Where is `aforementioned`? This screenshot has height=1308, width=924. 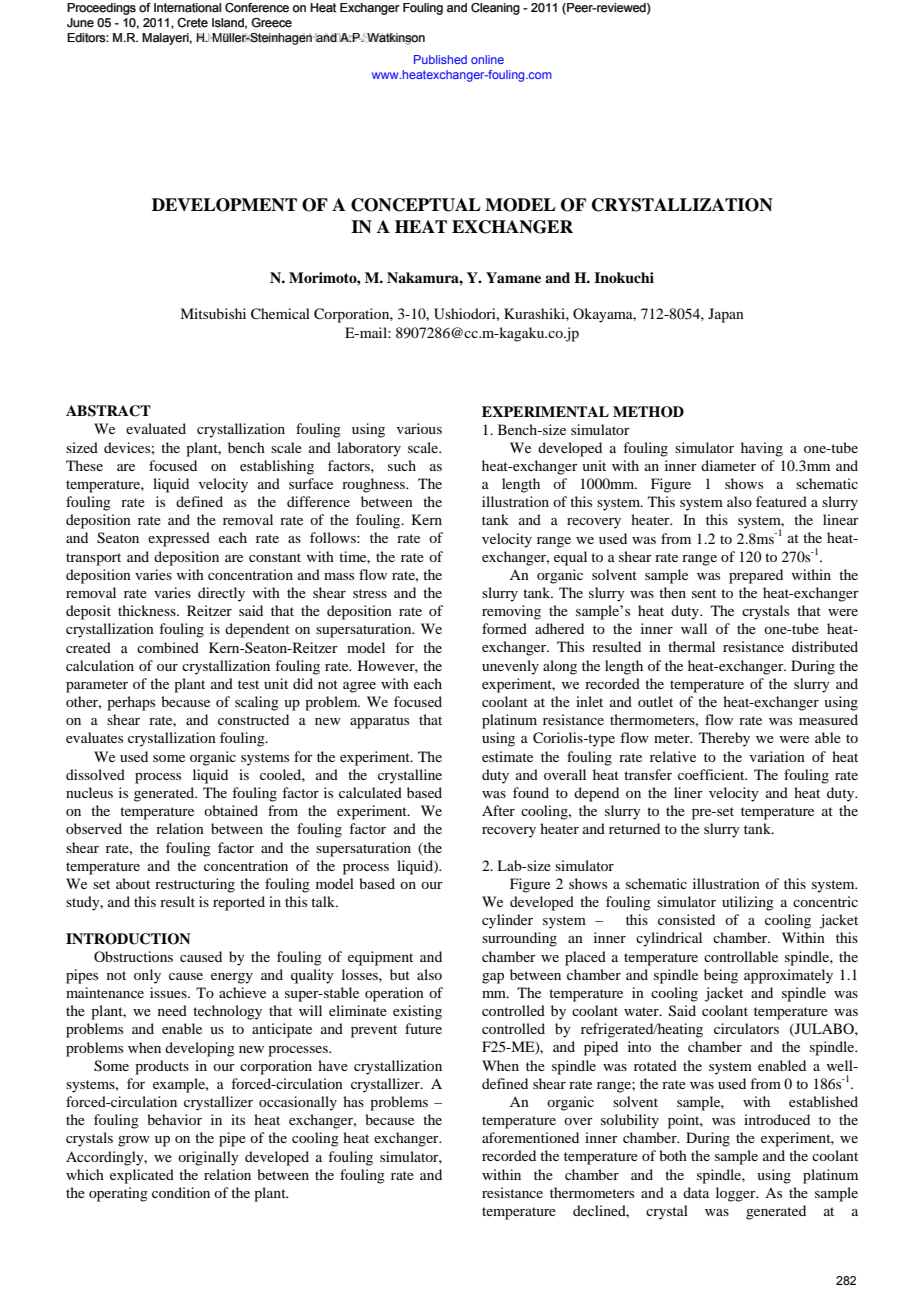
aforementioned is located at coordinates (530, 1137).
